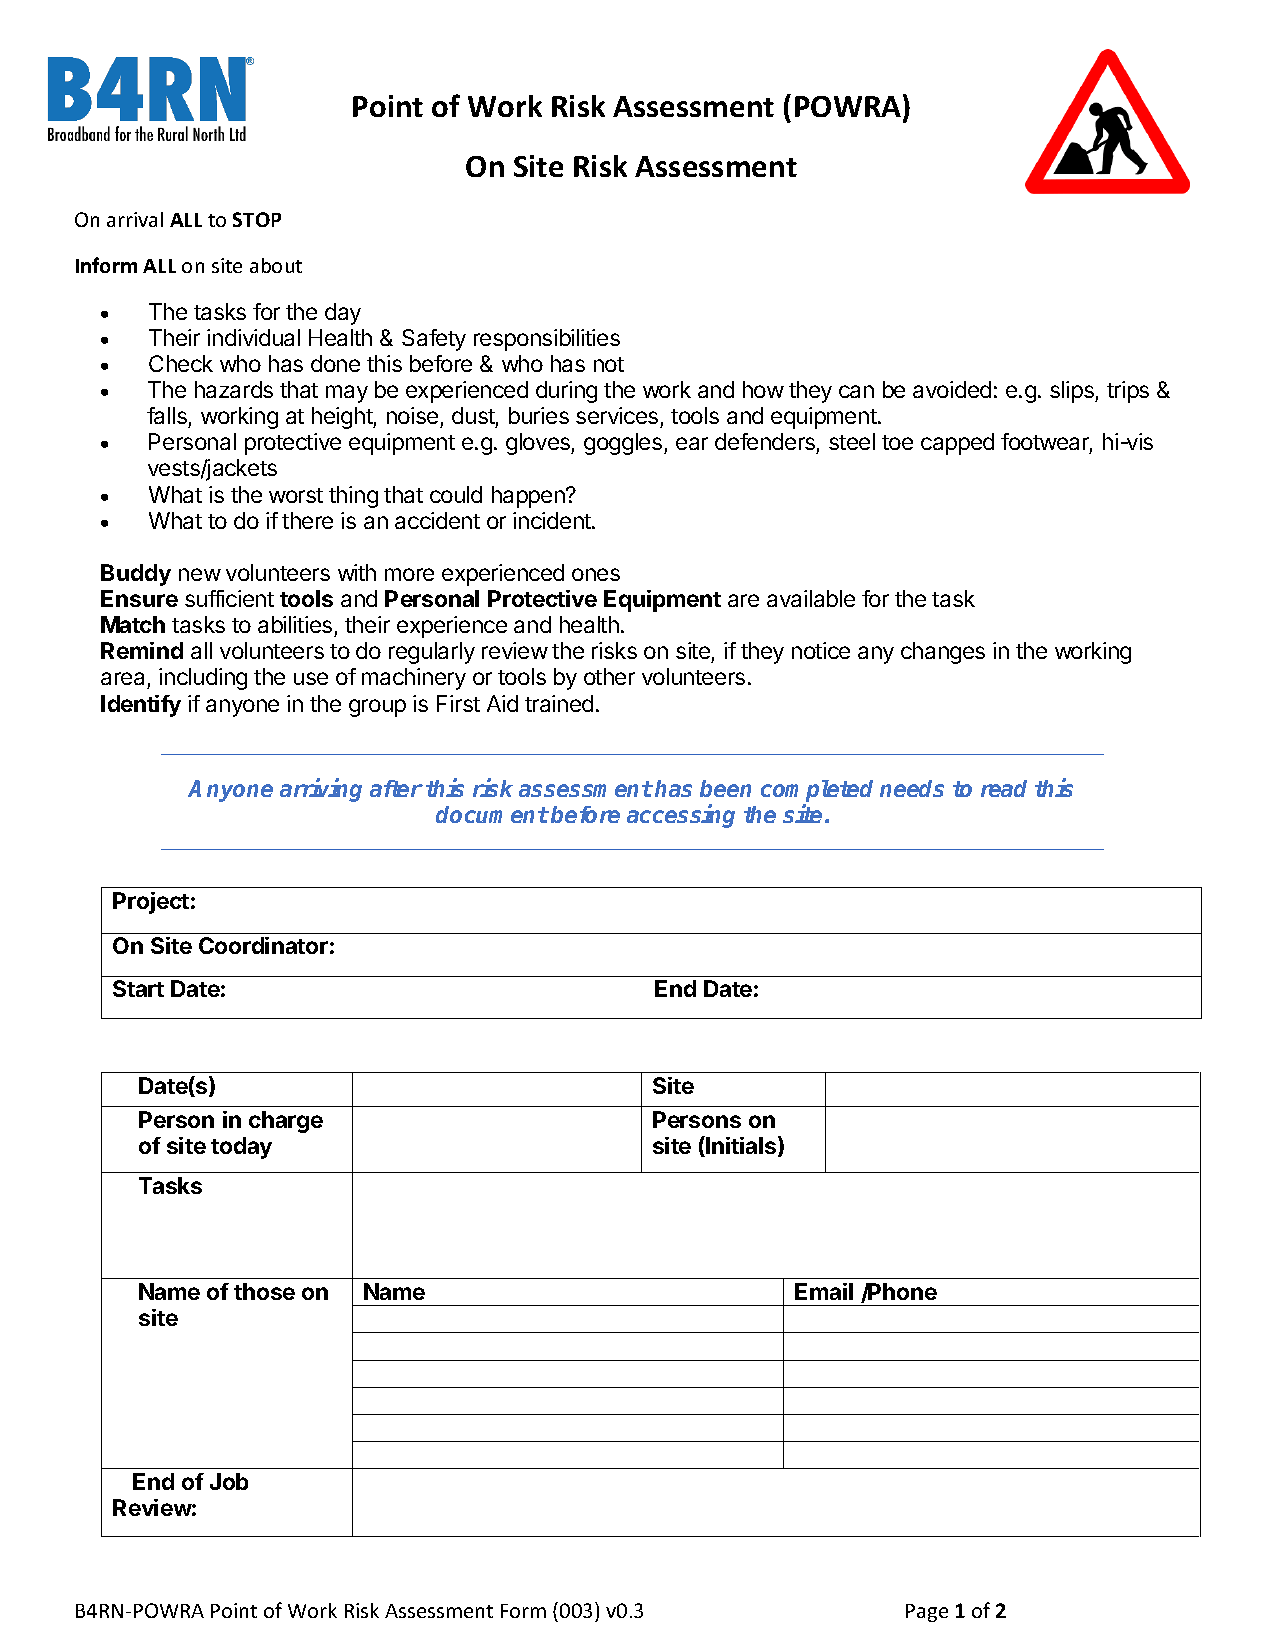  What do you see at coordinates (609, 676) in the screenshot?
I see `other` at bounding box center [609, 676].
